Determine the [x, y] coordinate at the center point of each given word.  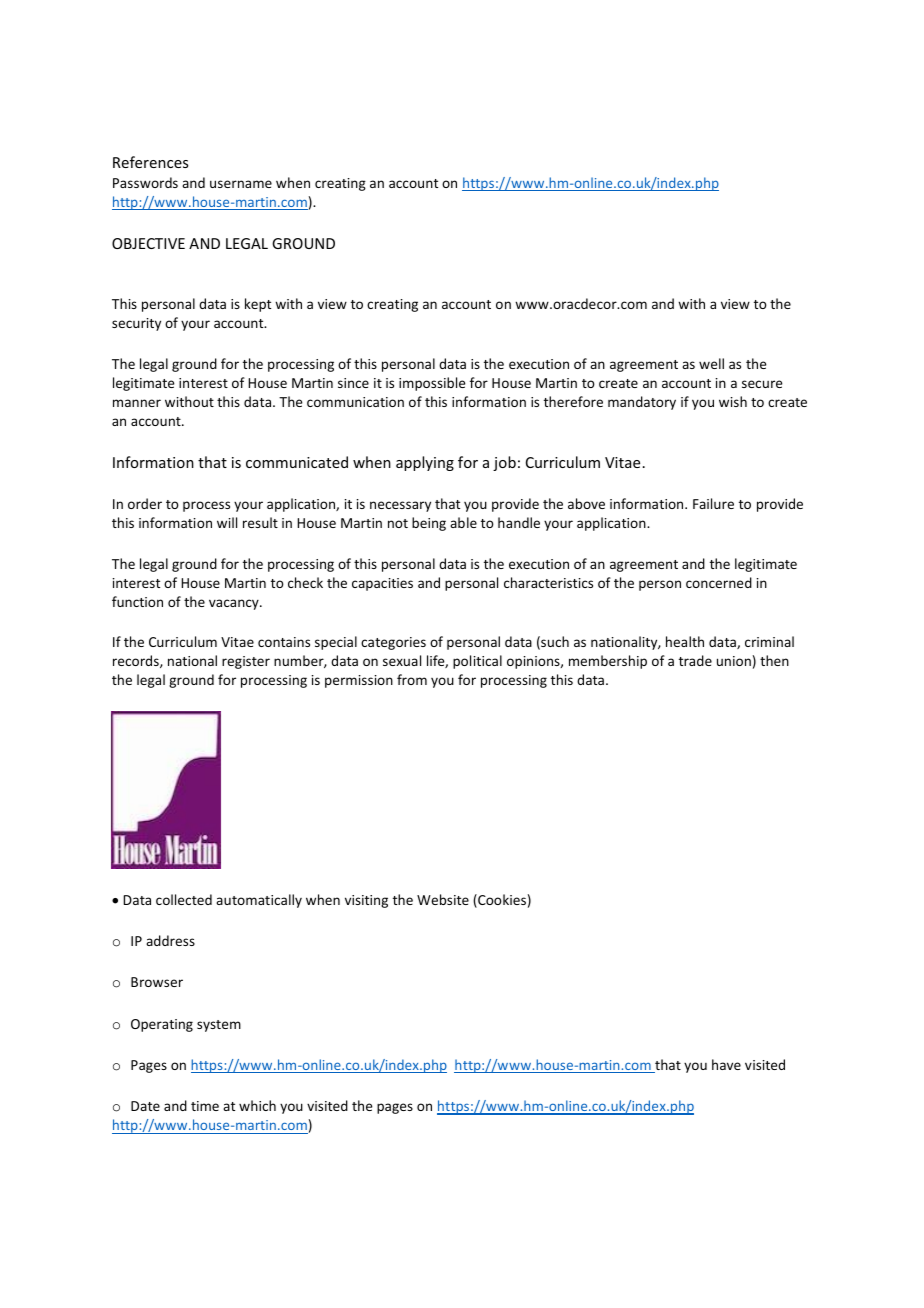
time [205, 1106]
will [227, 522]
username [241, 184]
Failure [713, 503]
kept [258, 305]
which [257, 1105]
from [412, 679]
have [726, 1064]
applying [425, 463]
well [711, 363]
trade [695, 660]
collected [184, 899]
